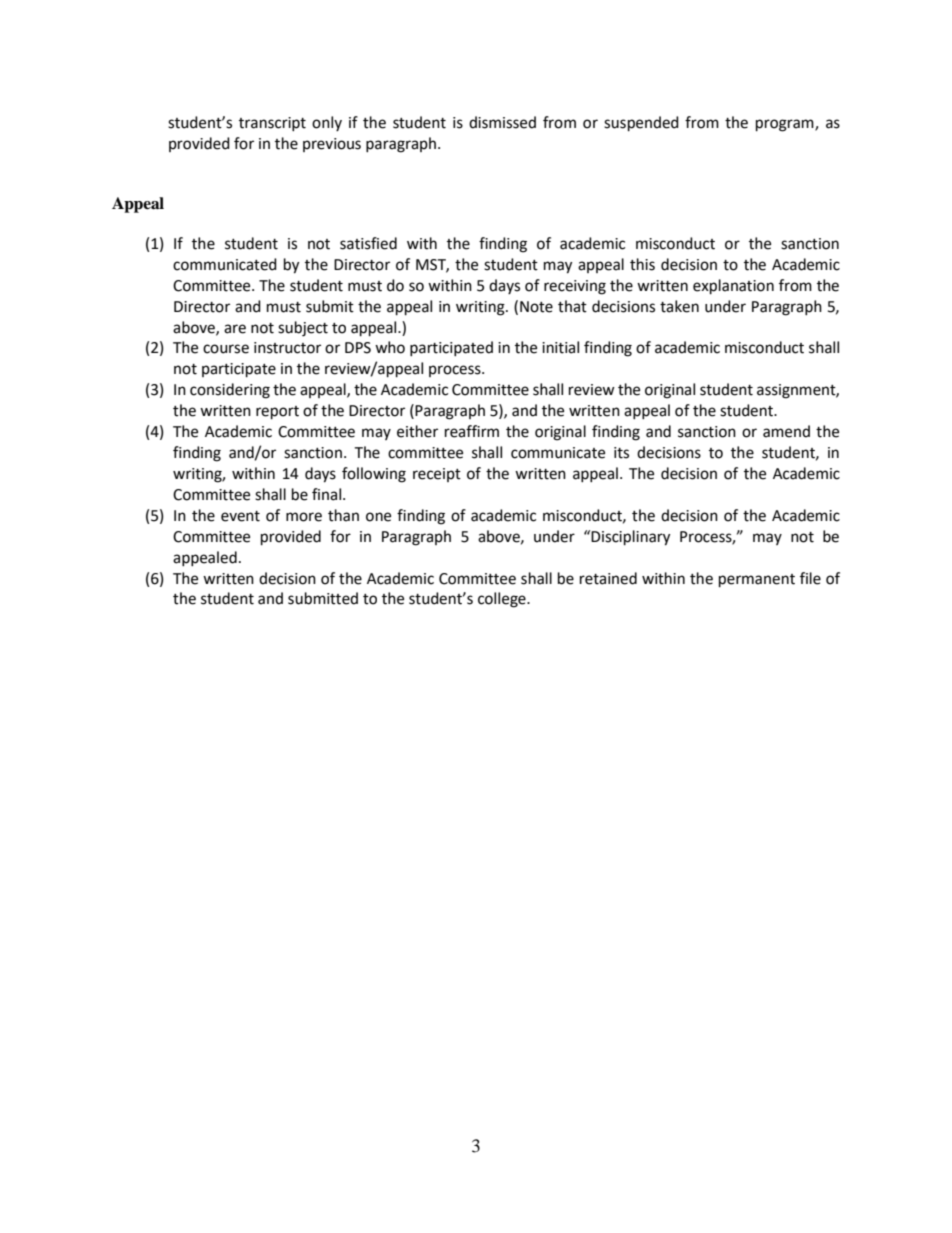 The width and height of the screenshot is (952, 1233). Describe the element at coordinates (502, 122) in the screenshot. I see `dismissed` at that location.
